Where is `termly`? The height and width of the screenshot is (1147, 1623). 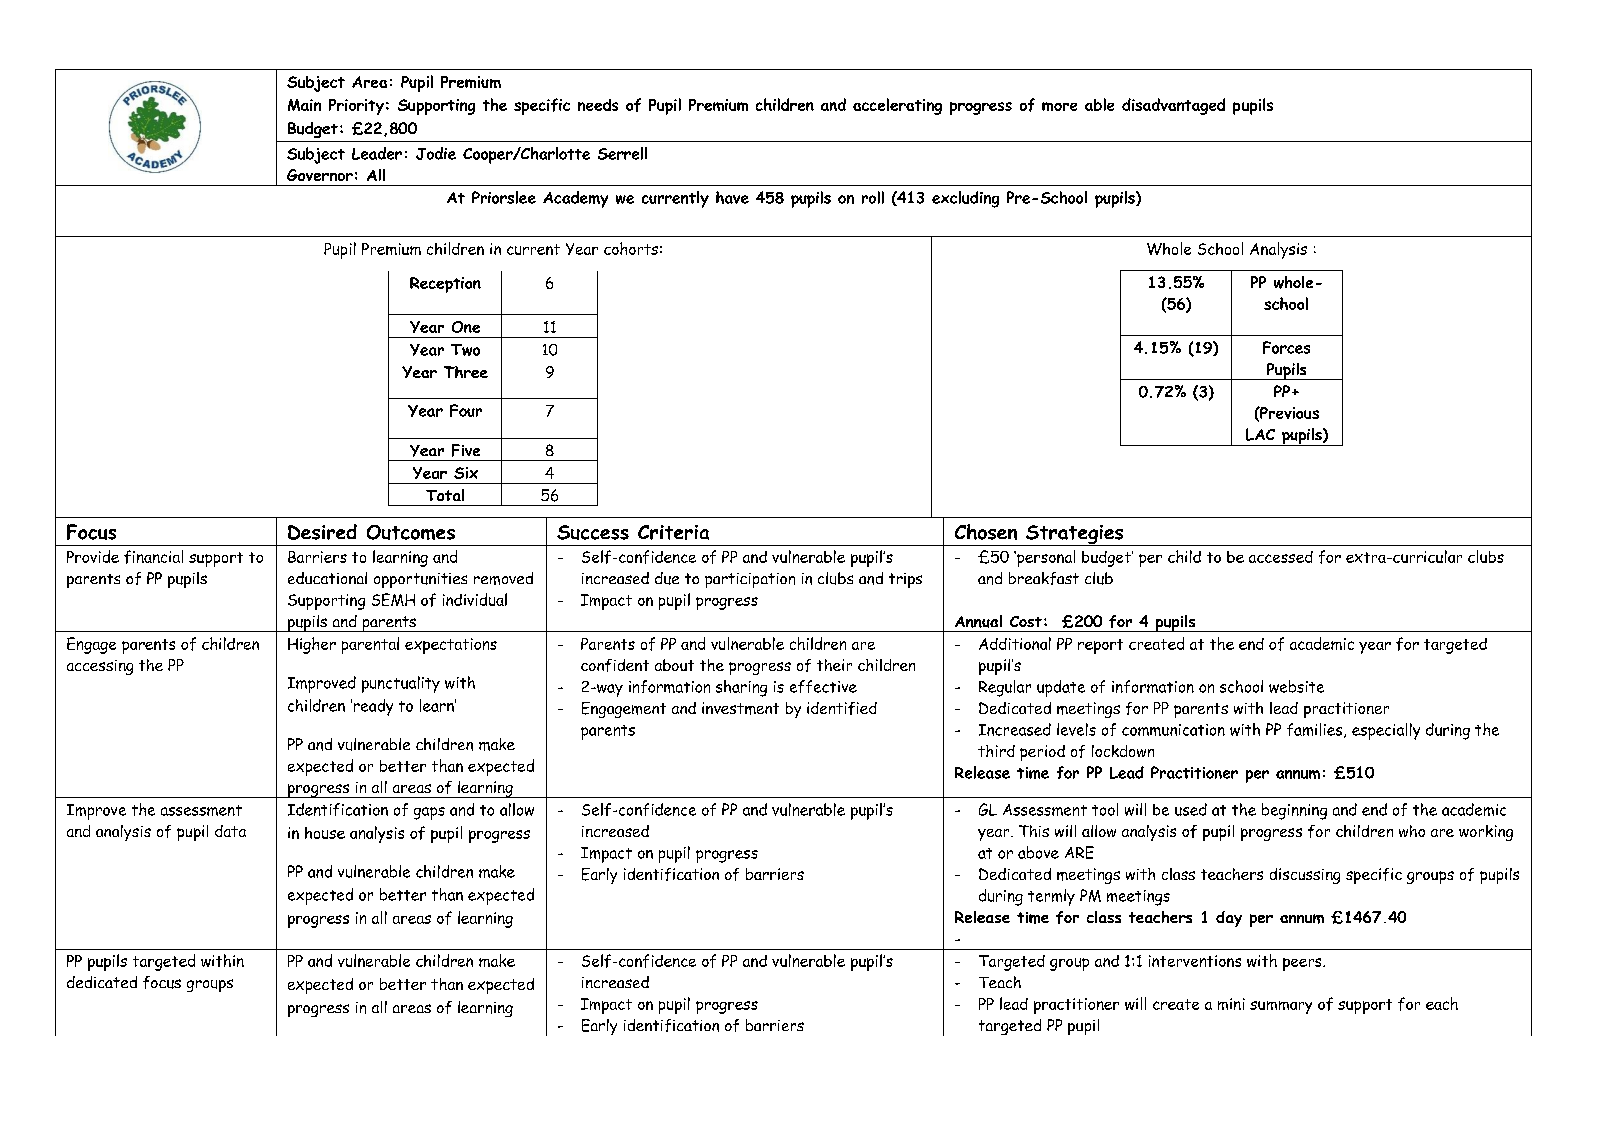
termly is located at coordinates (1051, 897).
